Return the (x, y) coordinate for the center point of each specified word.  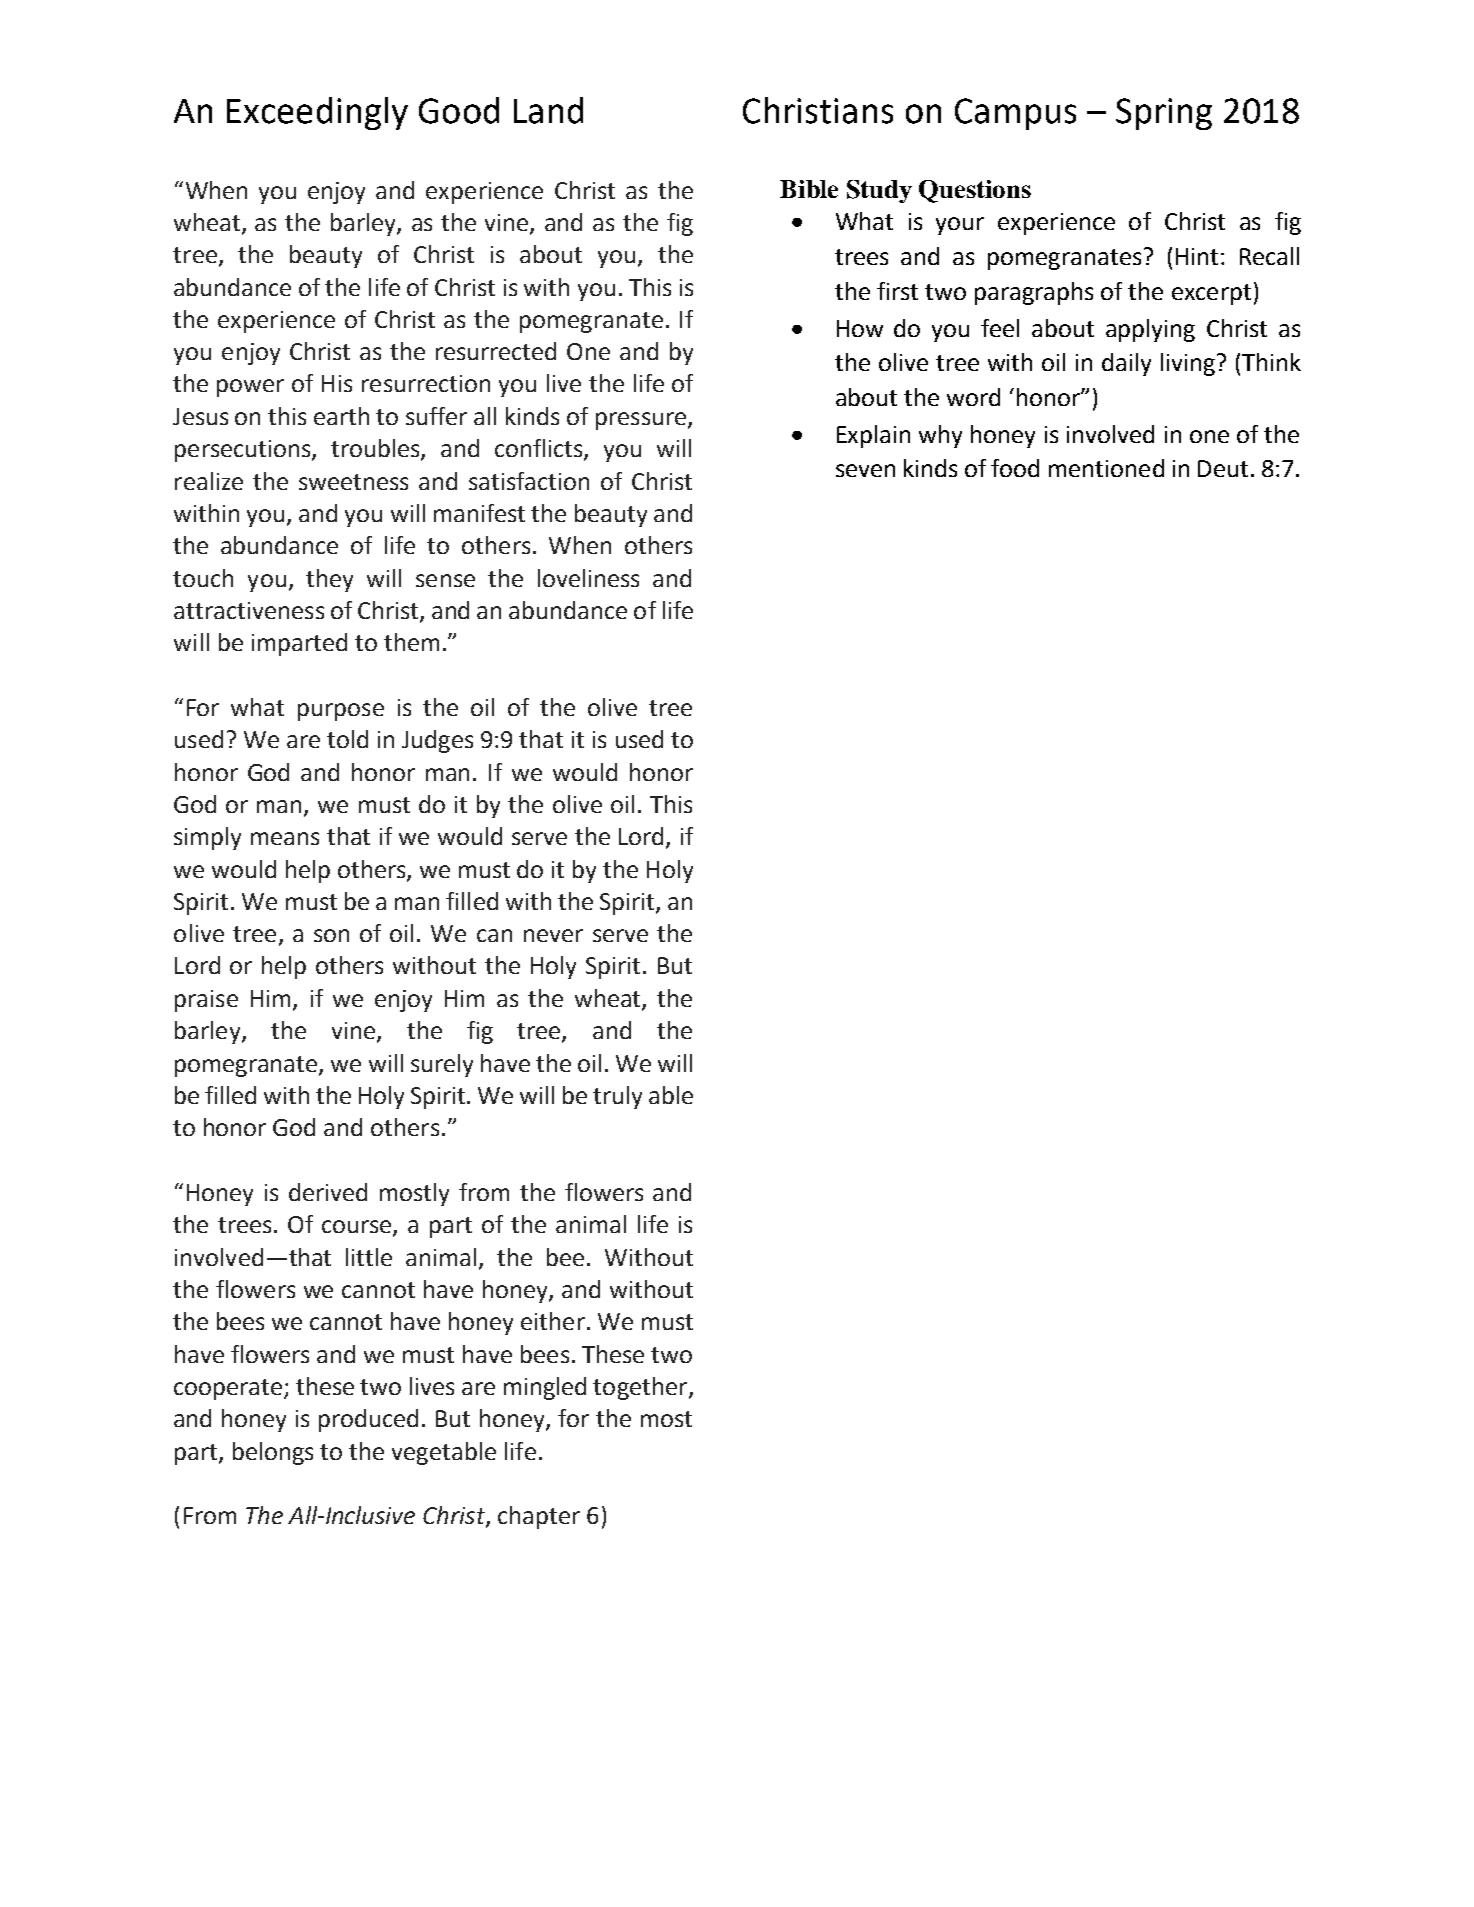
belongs (273, 1453)
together (641, 1388)
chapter (539, 1517)
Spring (1164, 114)
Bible (809, 189)
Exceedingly (317, 113)
